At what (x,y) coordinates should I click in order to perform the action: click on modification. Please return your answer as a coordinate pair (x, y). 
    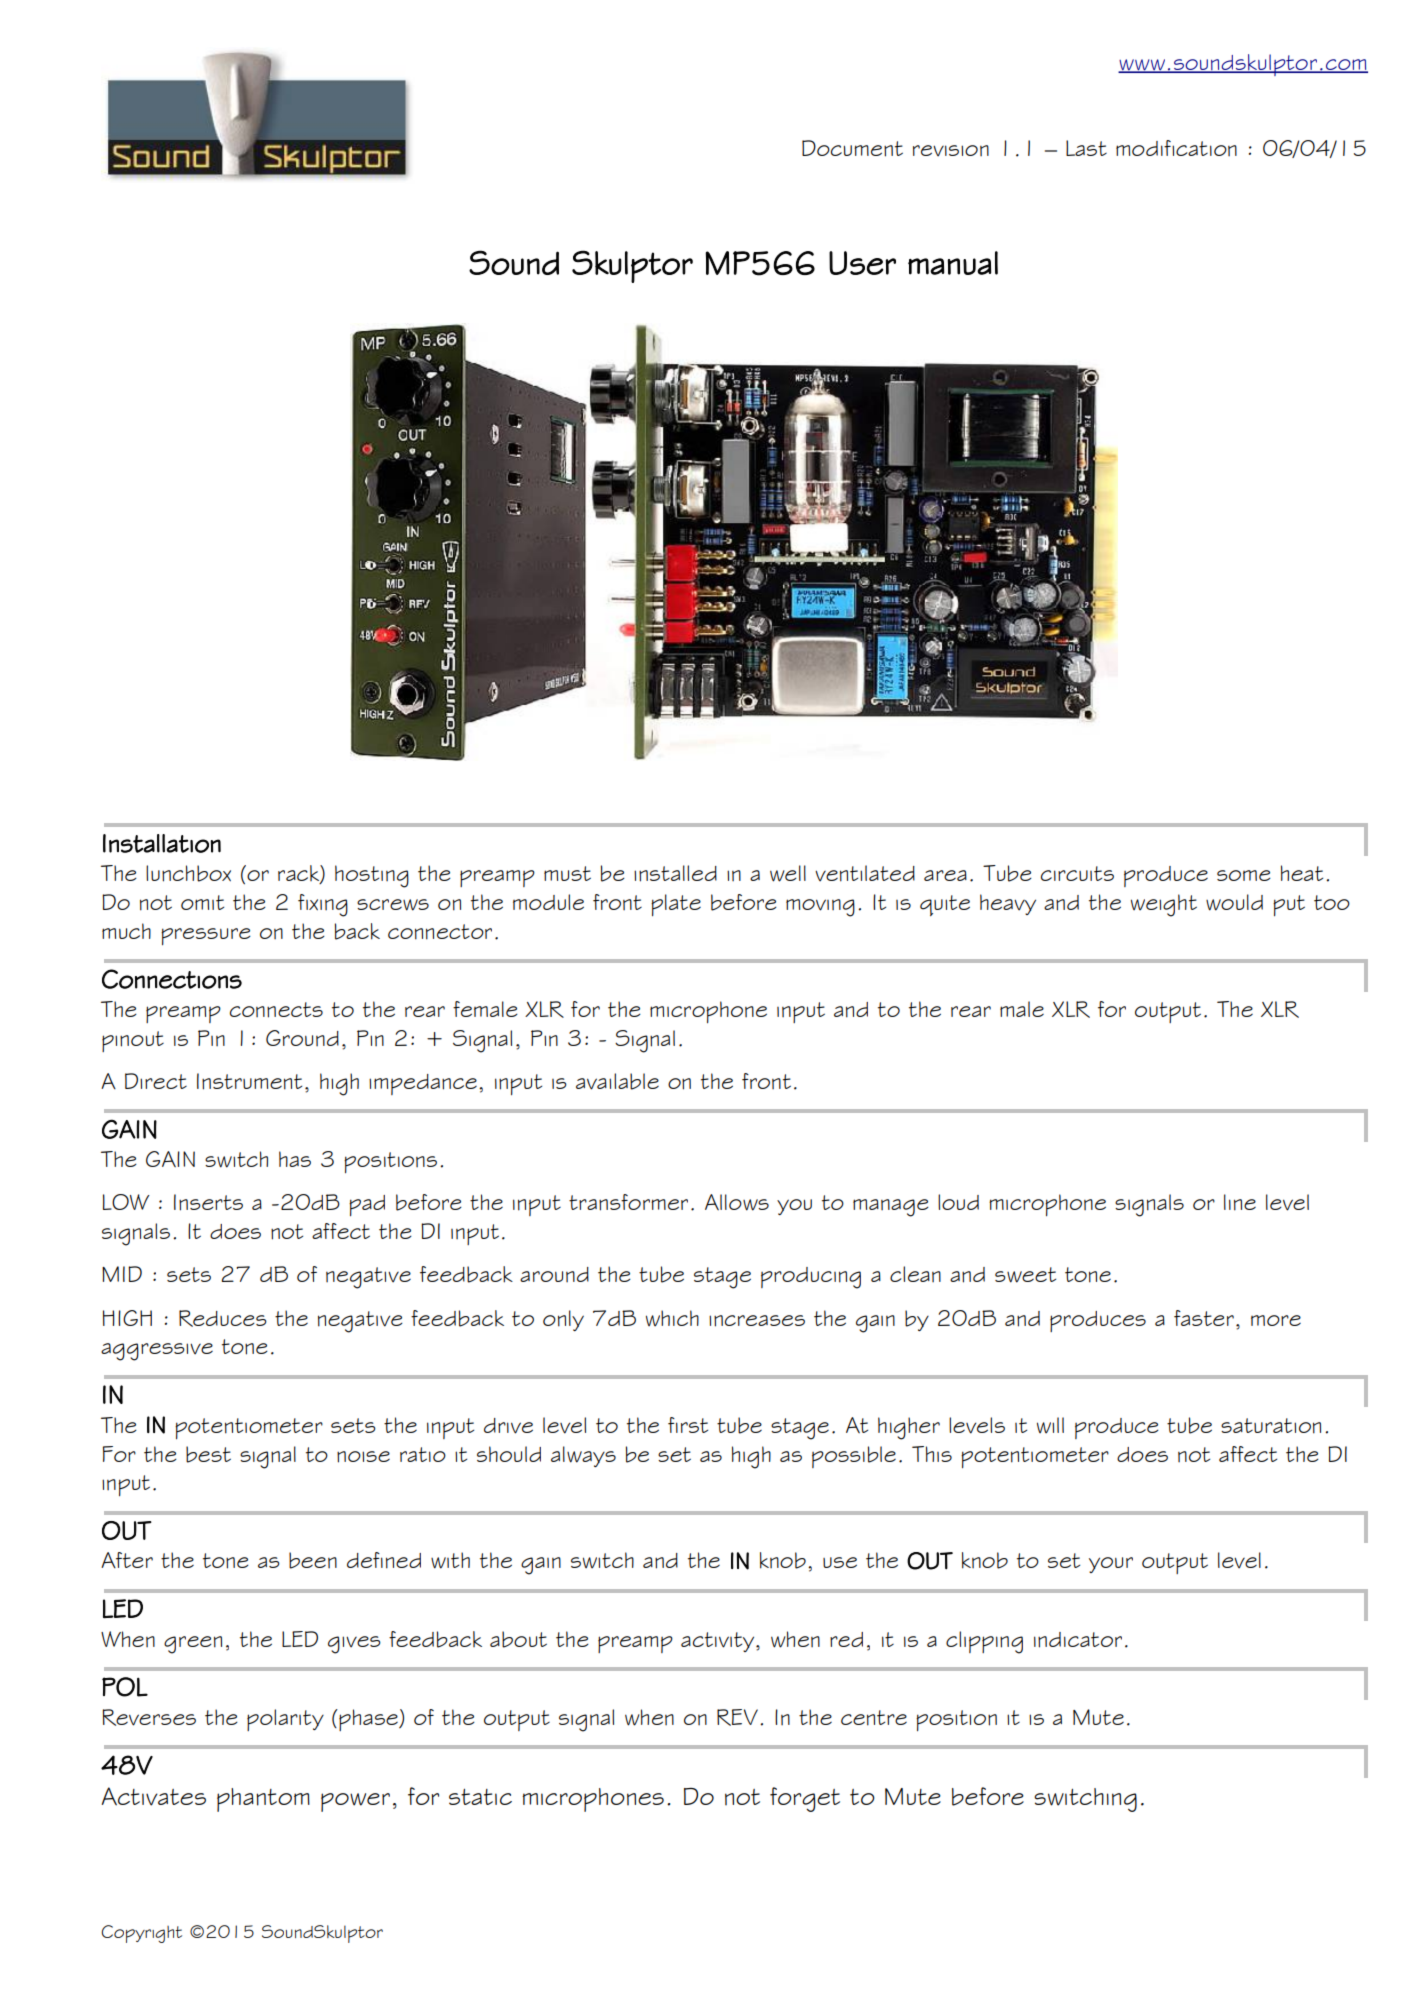
    Looking at the image, I should click on (1176, 148).
